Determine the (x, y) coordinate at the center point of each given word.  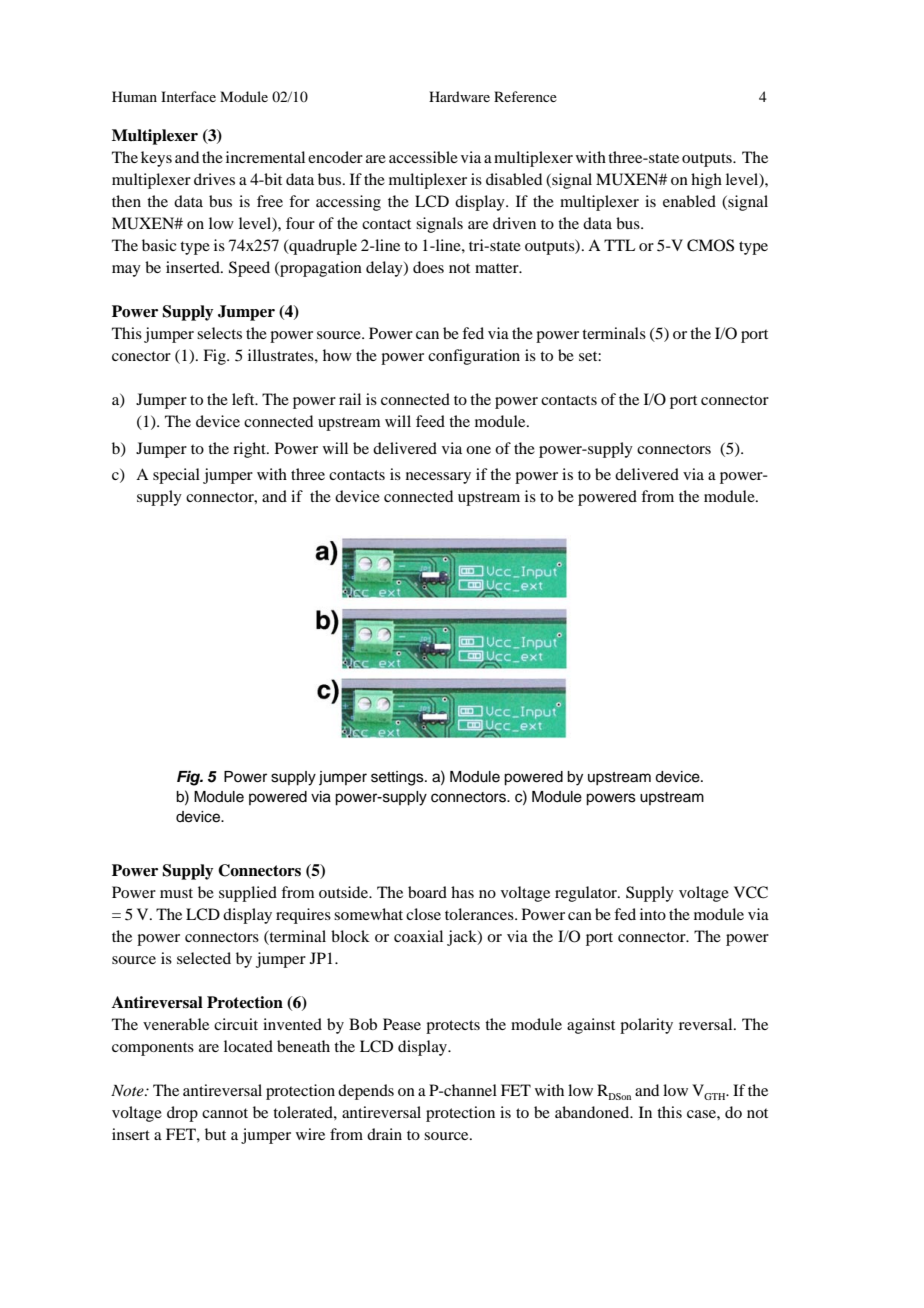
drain (384, 1134)
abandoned (593, 1112)
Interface (188, 96)
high (706, 181)
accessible (423, 157)
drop (182, 1114)
